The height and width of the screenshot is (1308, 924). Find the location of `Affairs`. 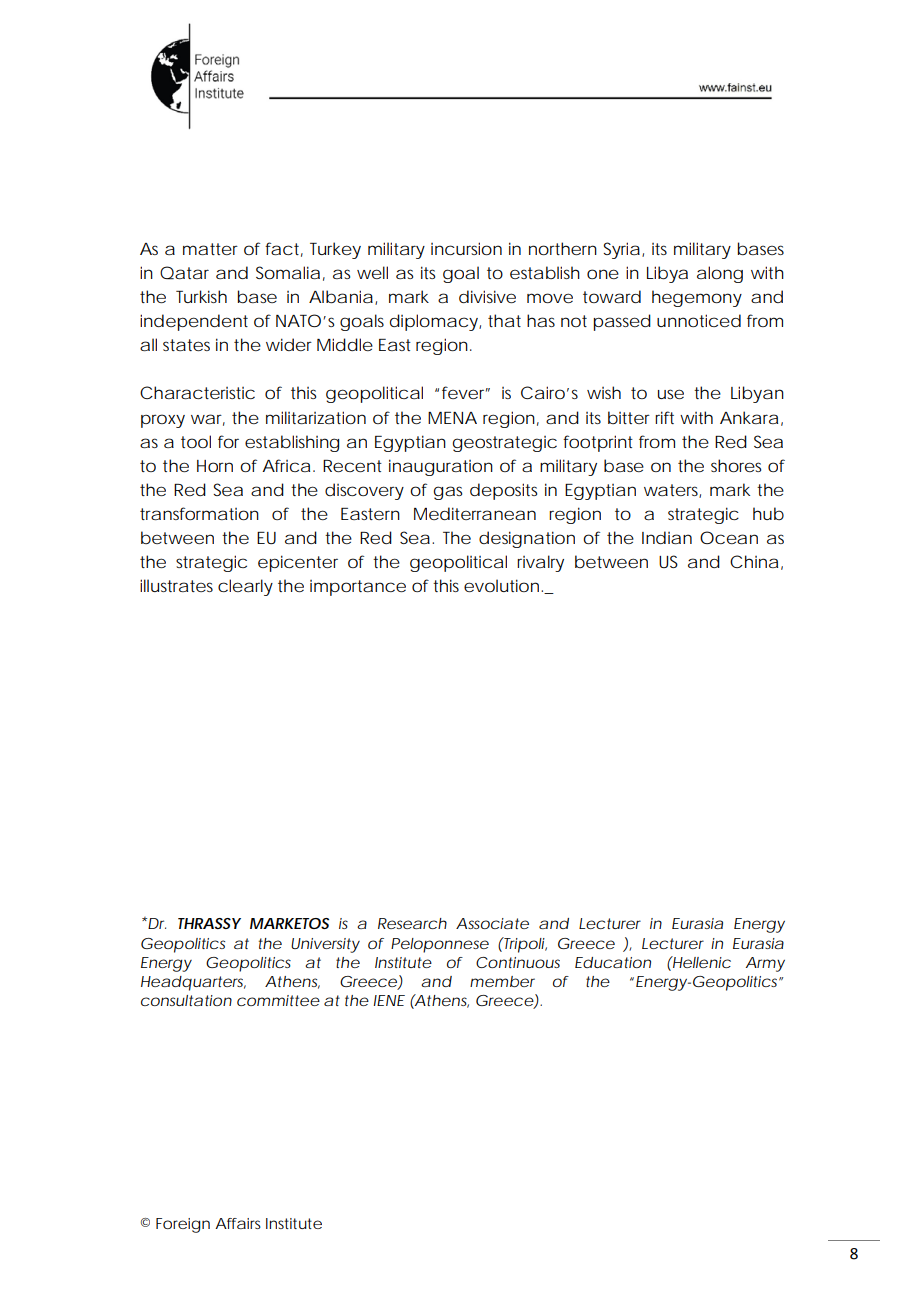

Affairs is located at coordinates (238, 1223).
